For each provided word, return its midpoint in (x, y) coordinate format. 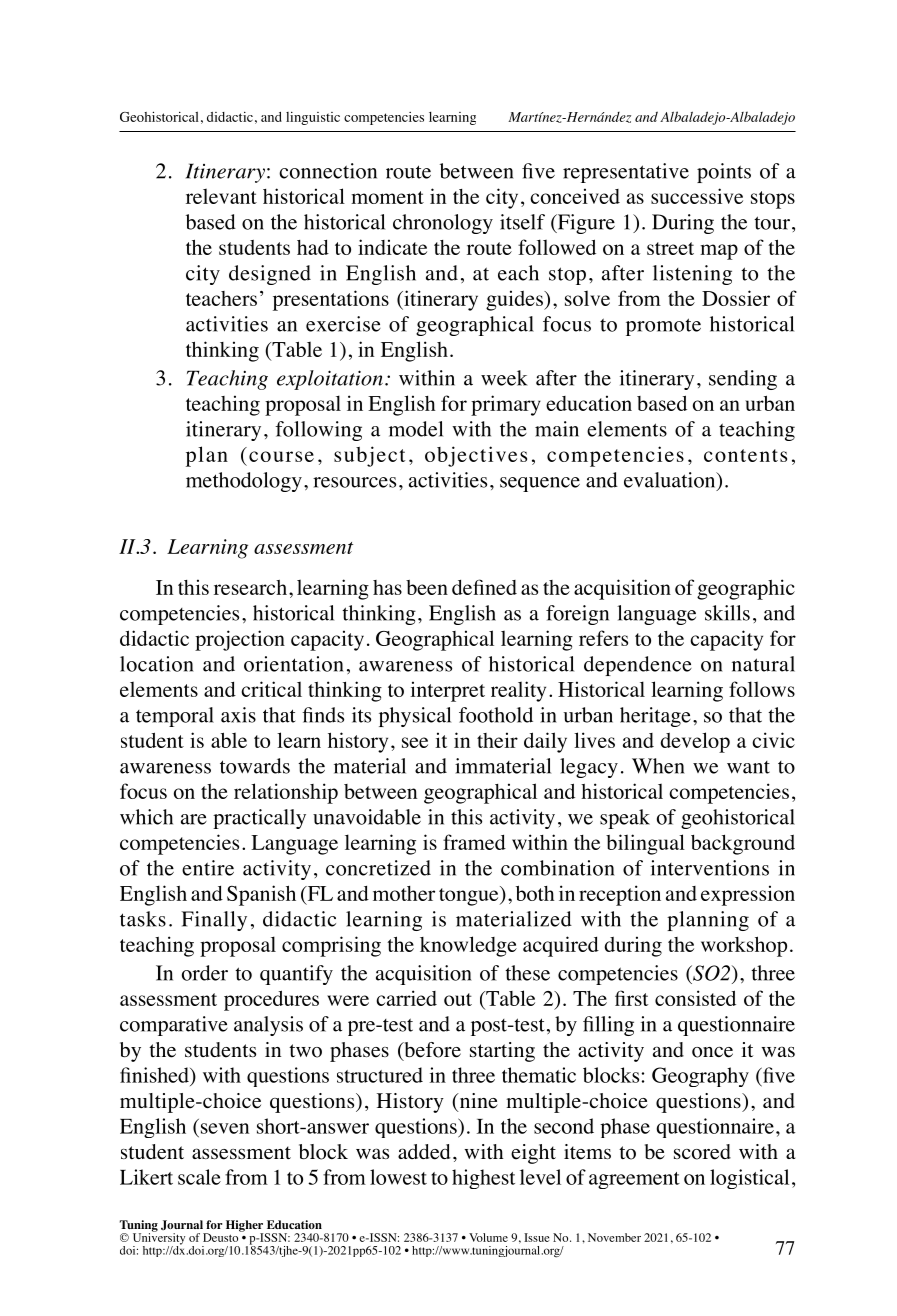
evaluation (671, 481)
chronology (443, 224)
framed (474, 842)
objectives (476, 456)
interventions (710, 868)
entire (208, 868)
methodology (244, 482)
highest (483, 1179)
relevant (221, 196)
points (724, 173)
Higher (245, 1227)
